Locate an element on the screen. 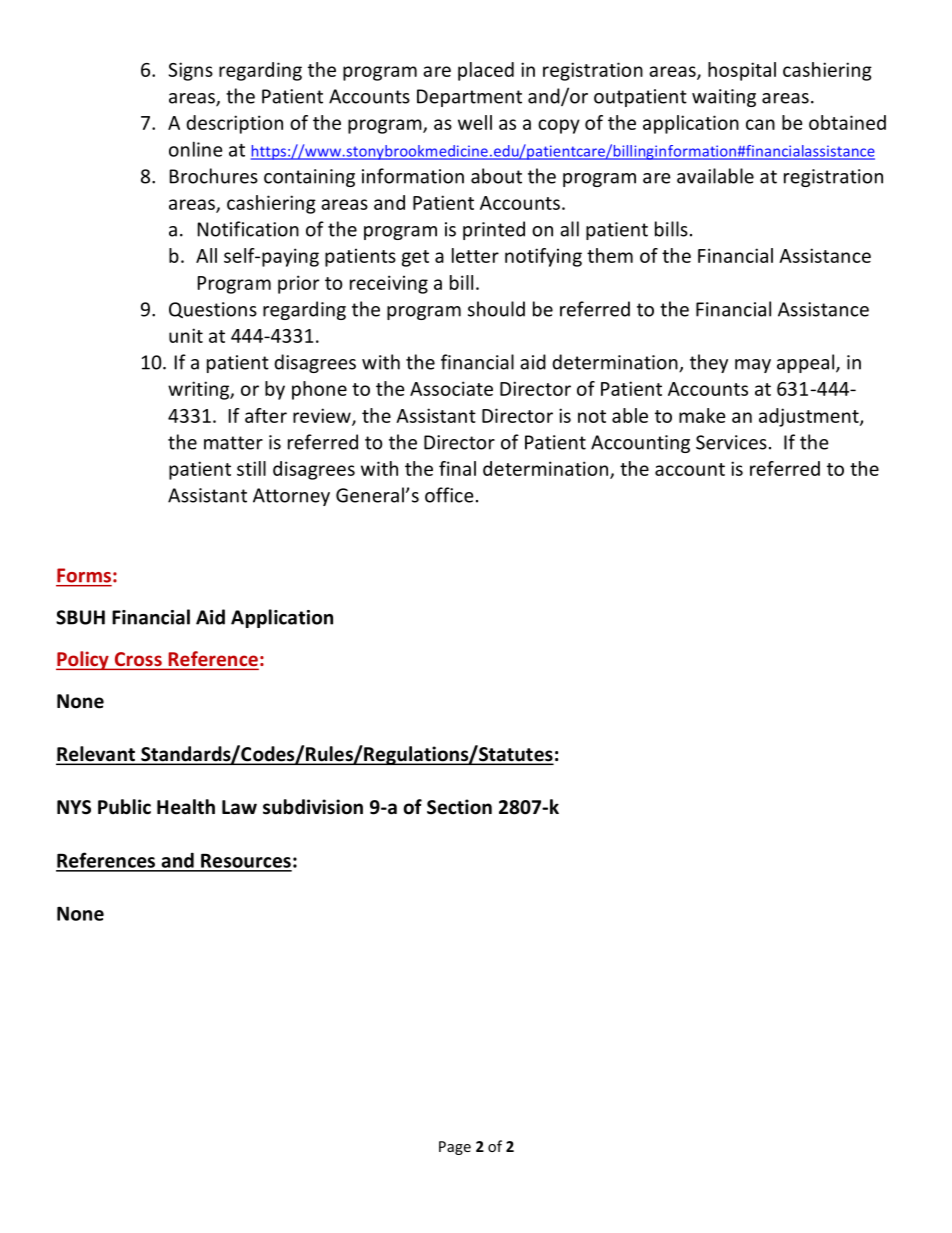 The image size is (952, 1233). Health is located at coordinates (186, 807).
